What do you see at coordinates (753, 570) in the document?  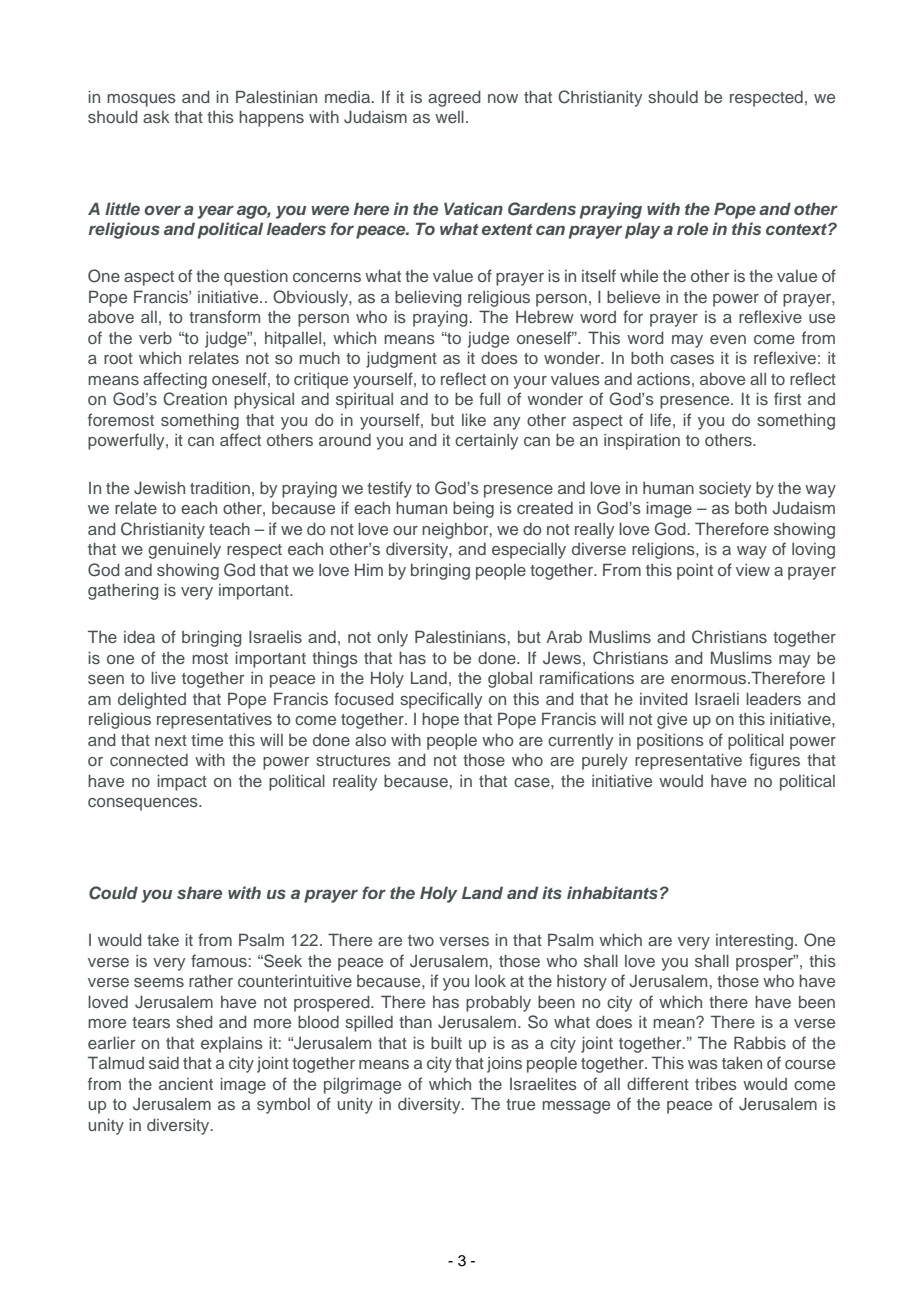 I see `view` at bounding box center [753, 570].
